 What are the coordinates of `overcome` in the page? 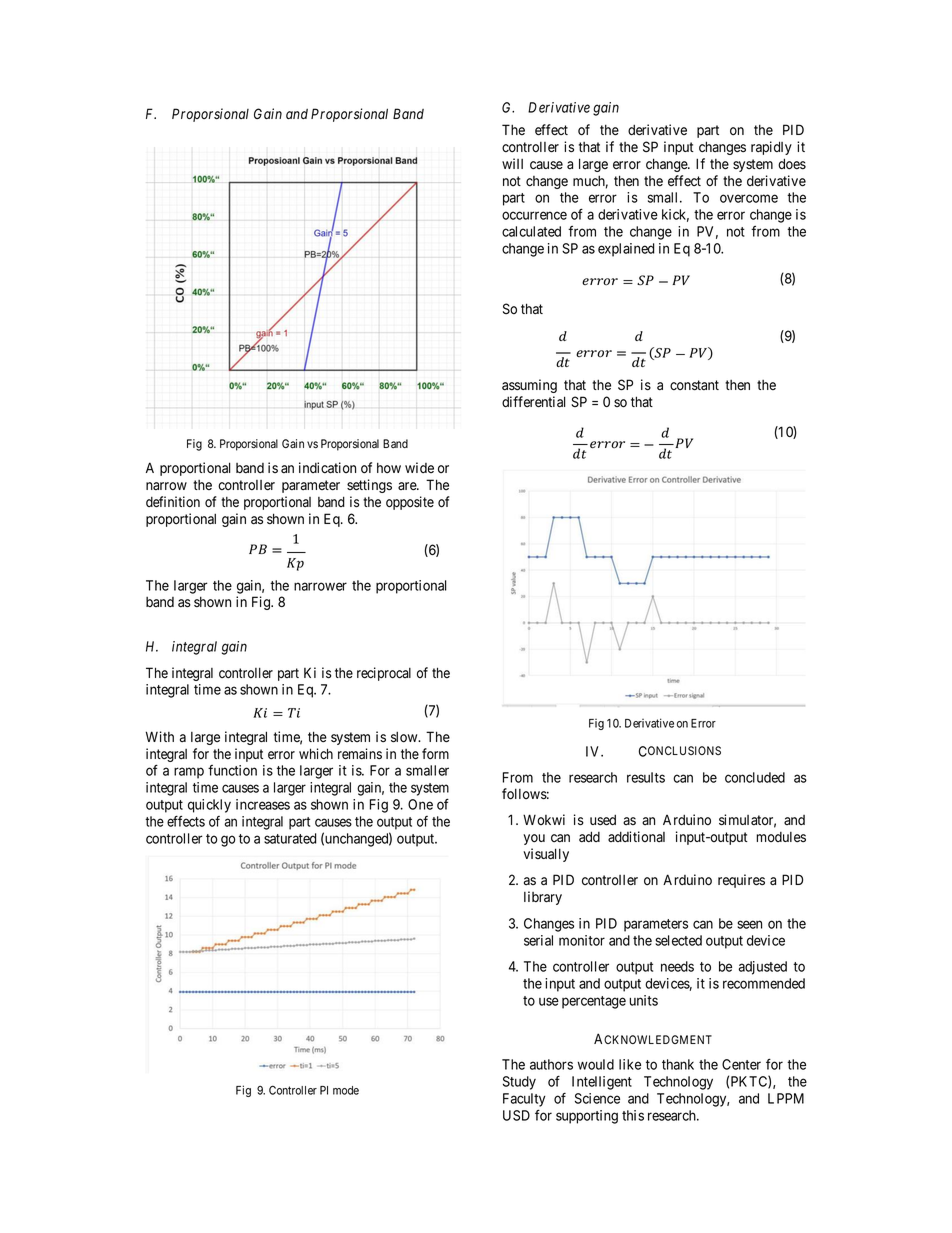 It's located at (749, 198).
